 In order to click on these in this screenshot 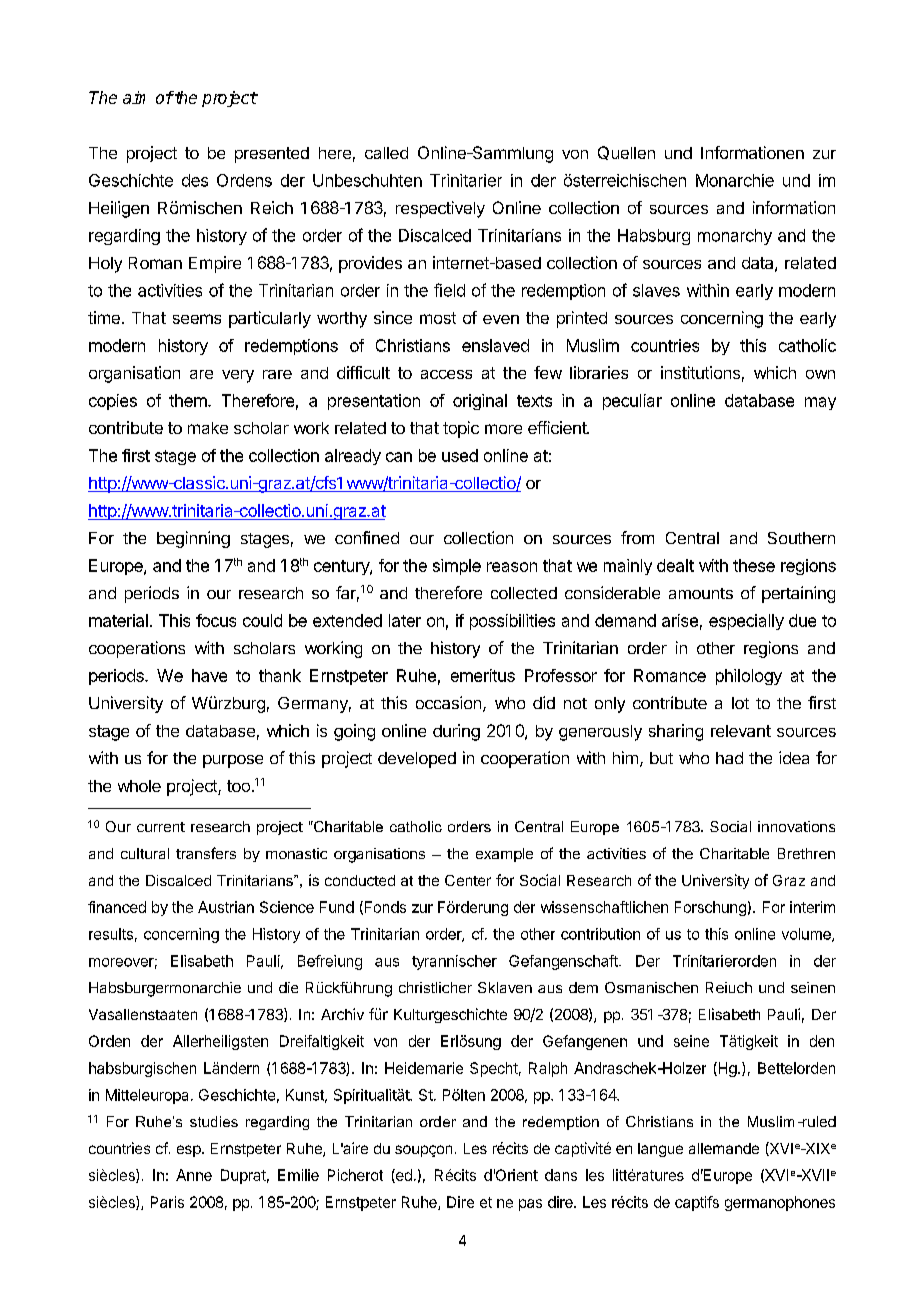, I will do `click(754, 565)`.
